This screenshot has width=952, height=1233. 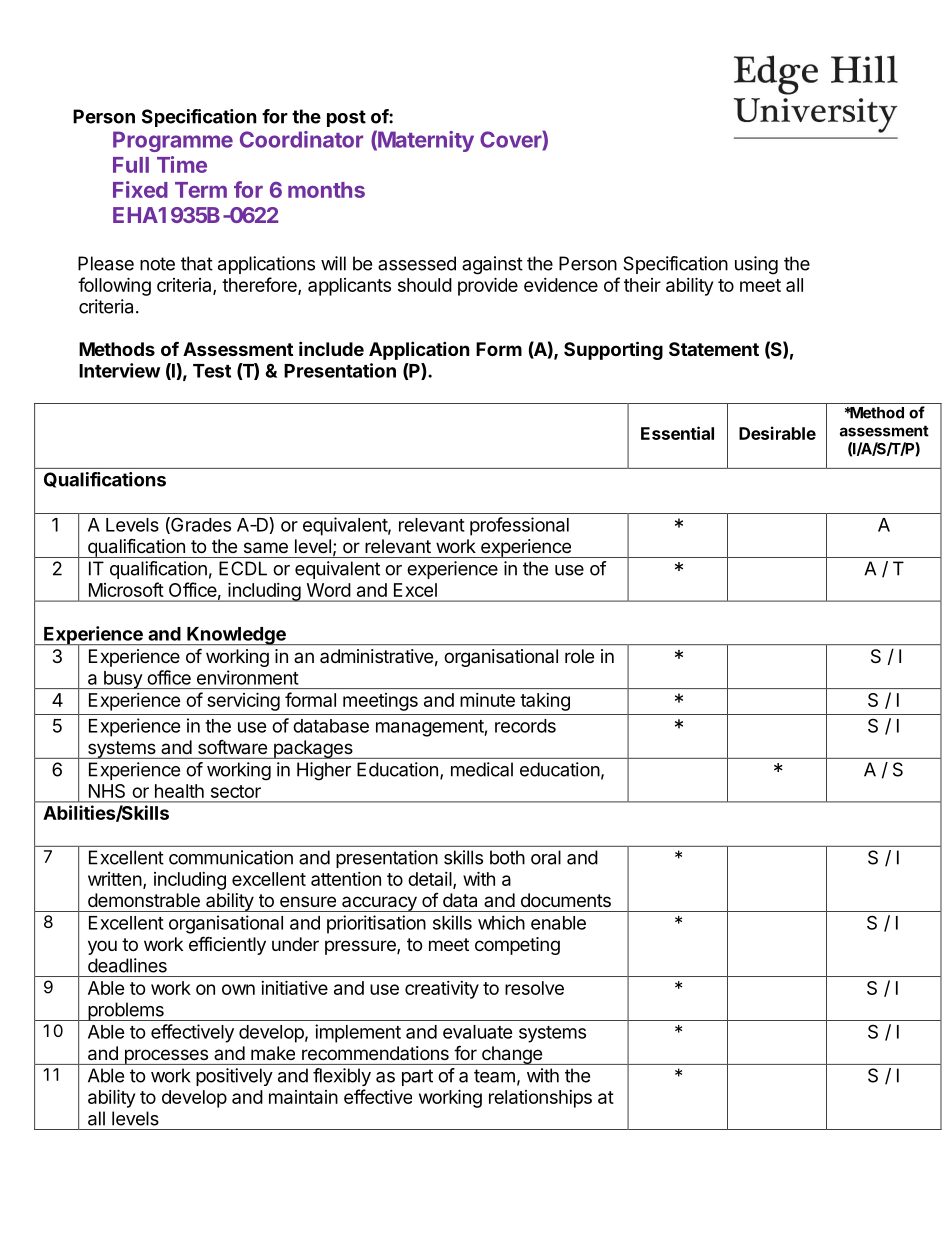 I want to click on part, so click(x=417, y=1077).
